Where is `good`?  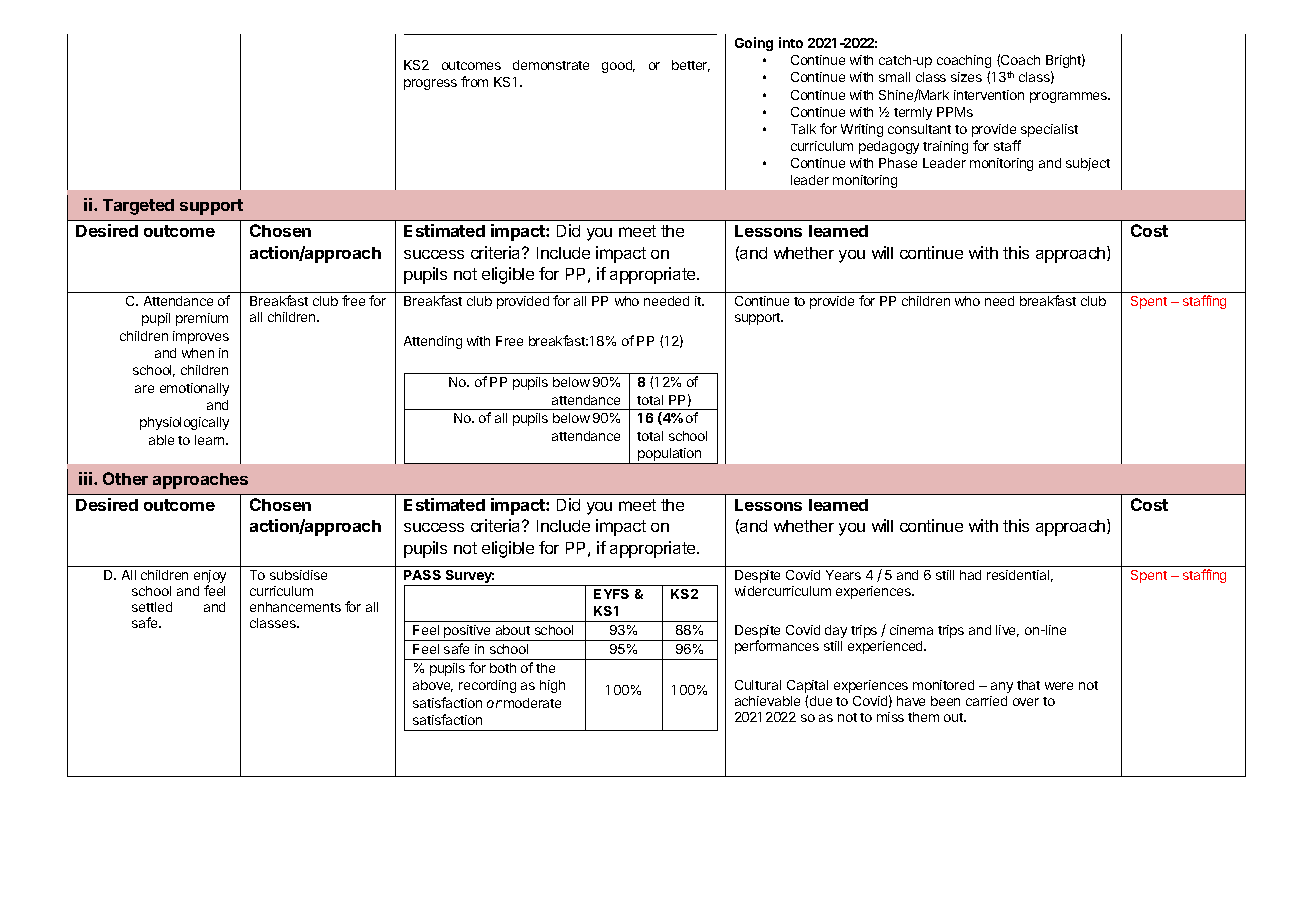
good is located at coordinates (618, 66).
